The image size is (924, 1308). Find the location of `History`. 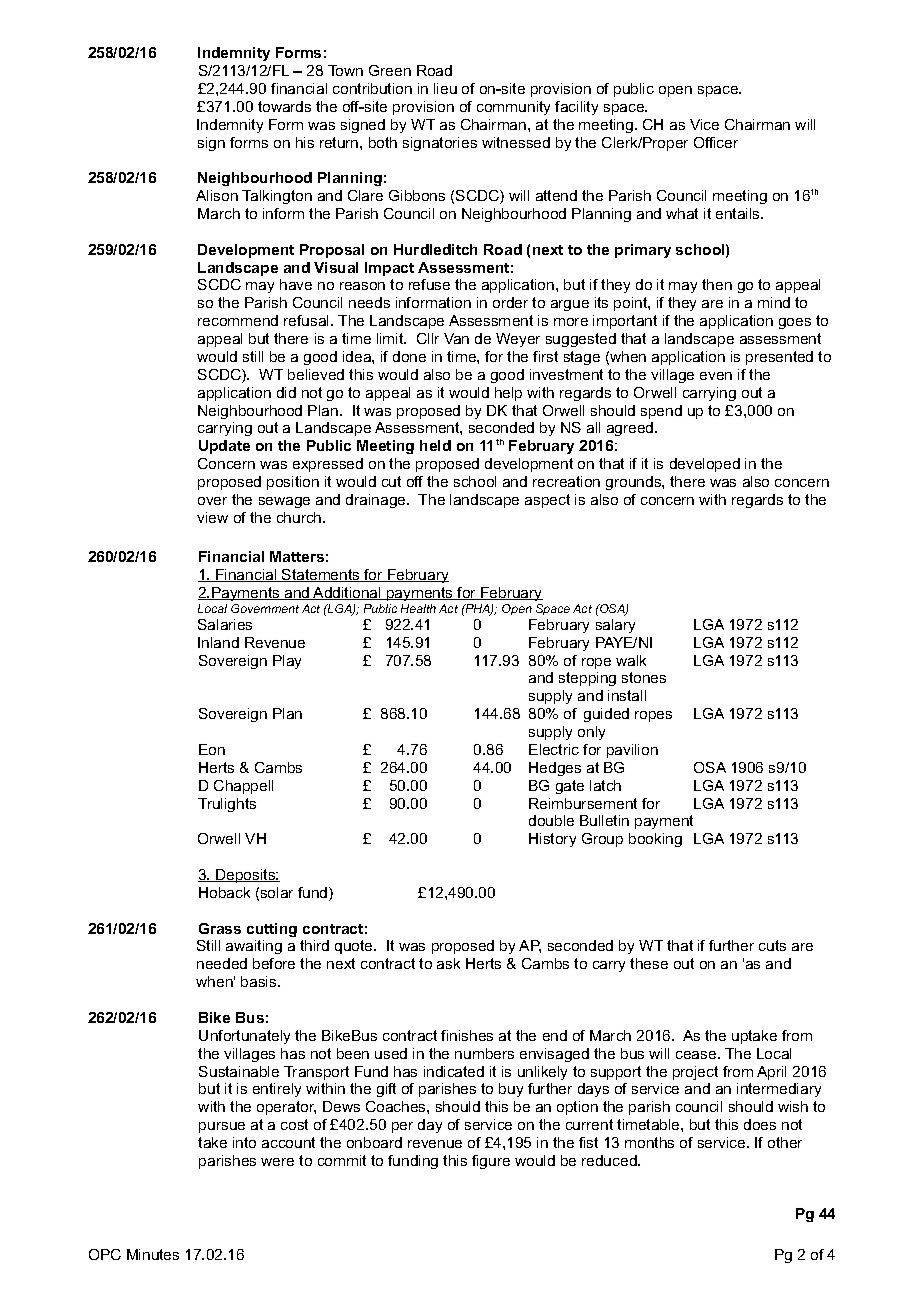

History is located at coordinates (552, 840).
